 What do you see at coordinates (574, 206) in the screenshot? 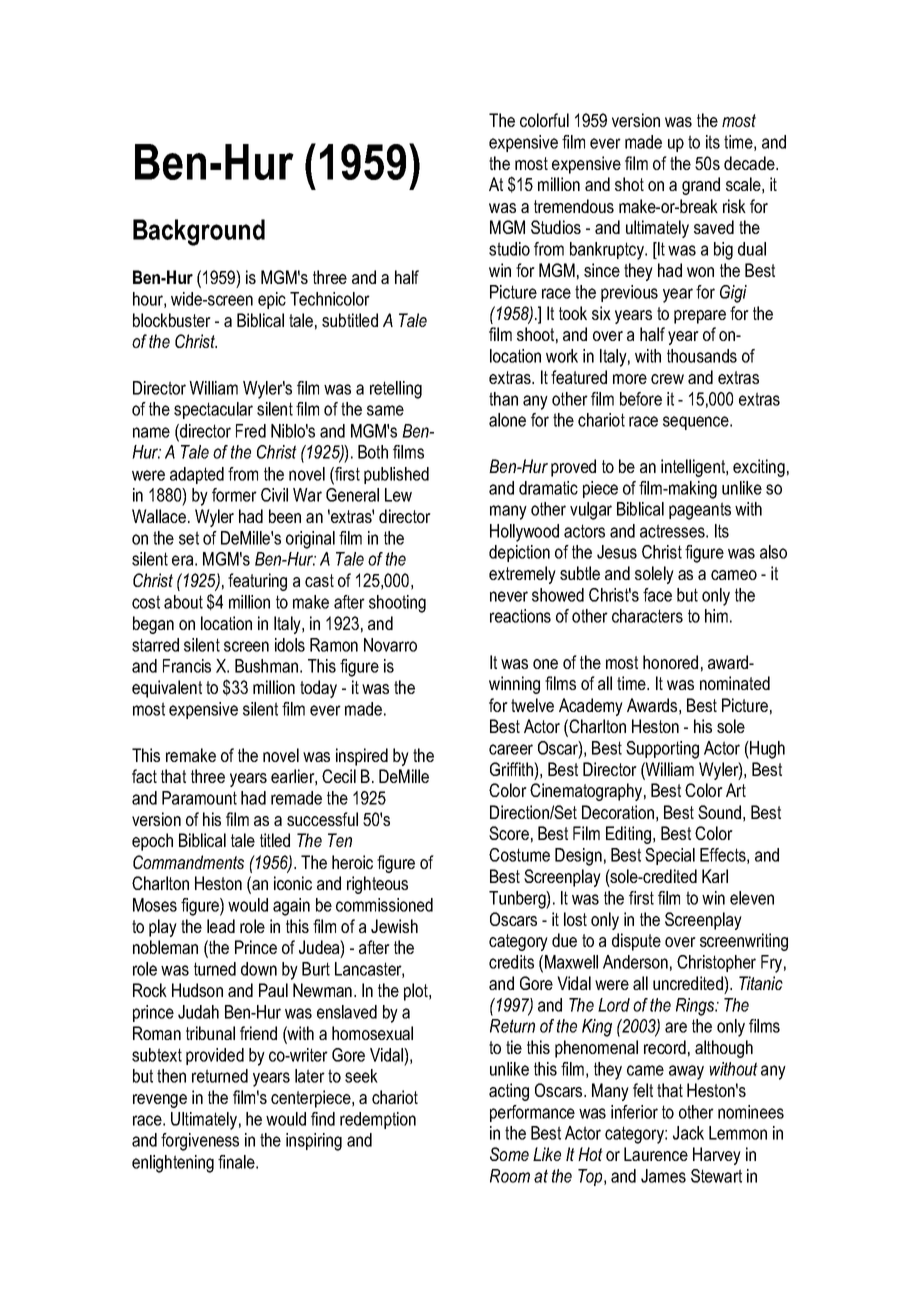
I see `tremendous` at bounding box center [574, 206].
